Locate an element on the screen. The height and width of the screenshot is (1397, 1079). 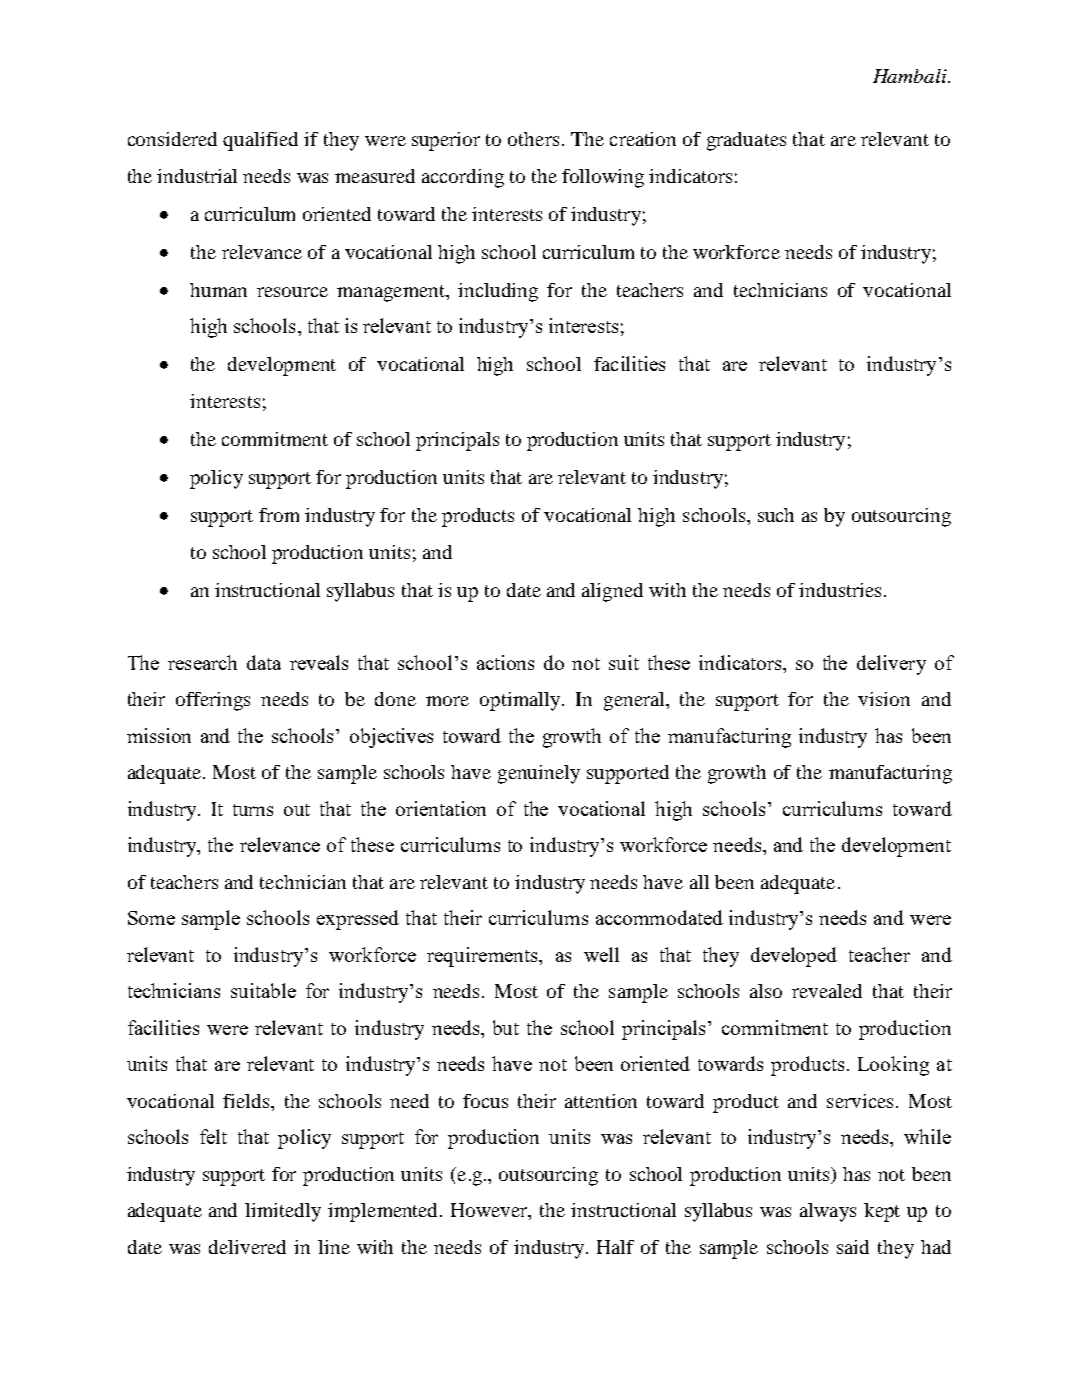
developed is located at coordinates (794, 957).
